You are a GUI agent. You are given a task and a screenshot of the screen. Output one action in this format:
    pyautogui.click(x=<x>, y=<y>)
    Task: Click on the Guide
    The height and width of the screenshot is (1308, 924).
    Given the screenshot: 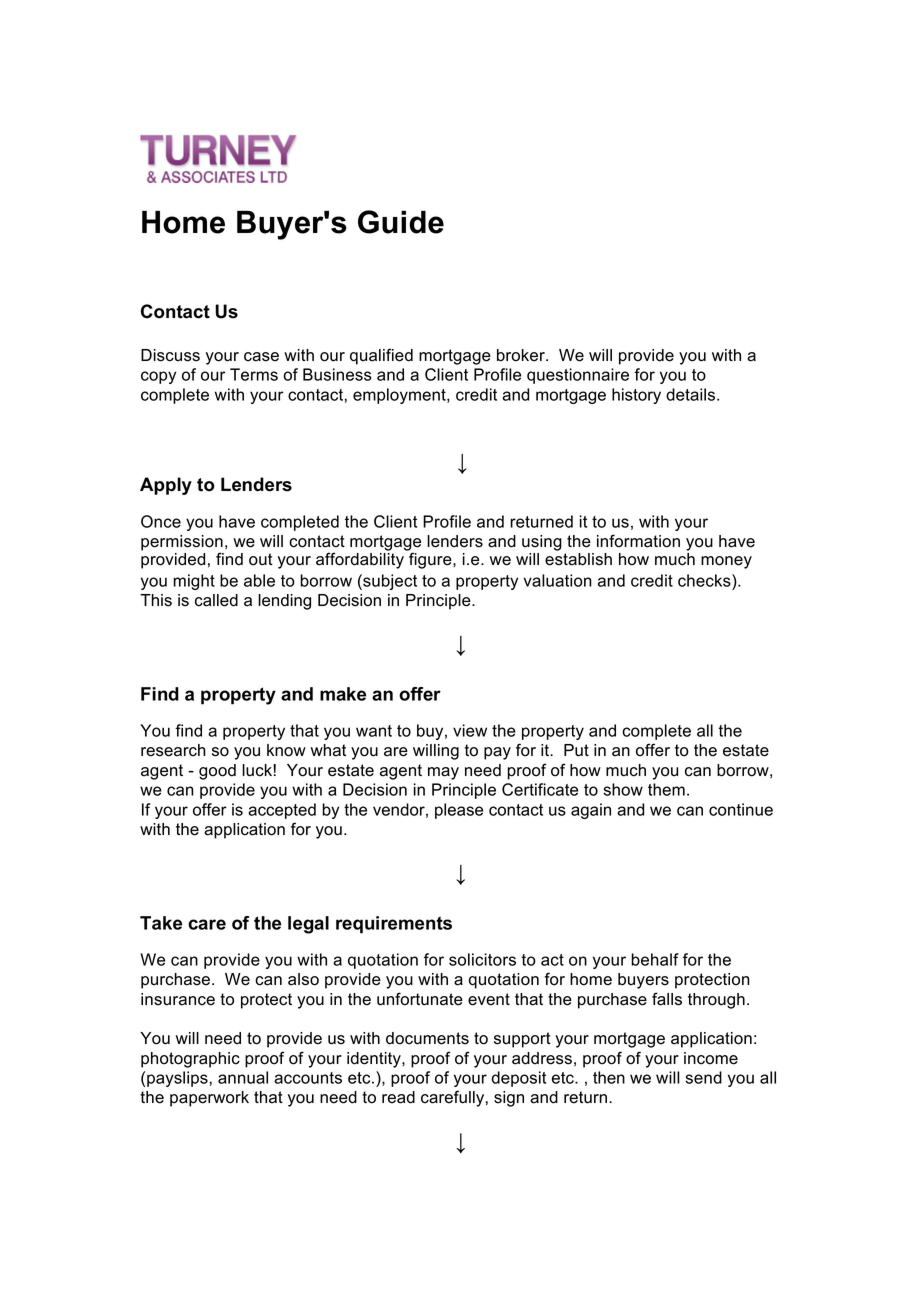 What is the action you would take?
    pyautogui.click(x=401, y=222)
